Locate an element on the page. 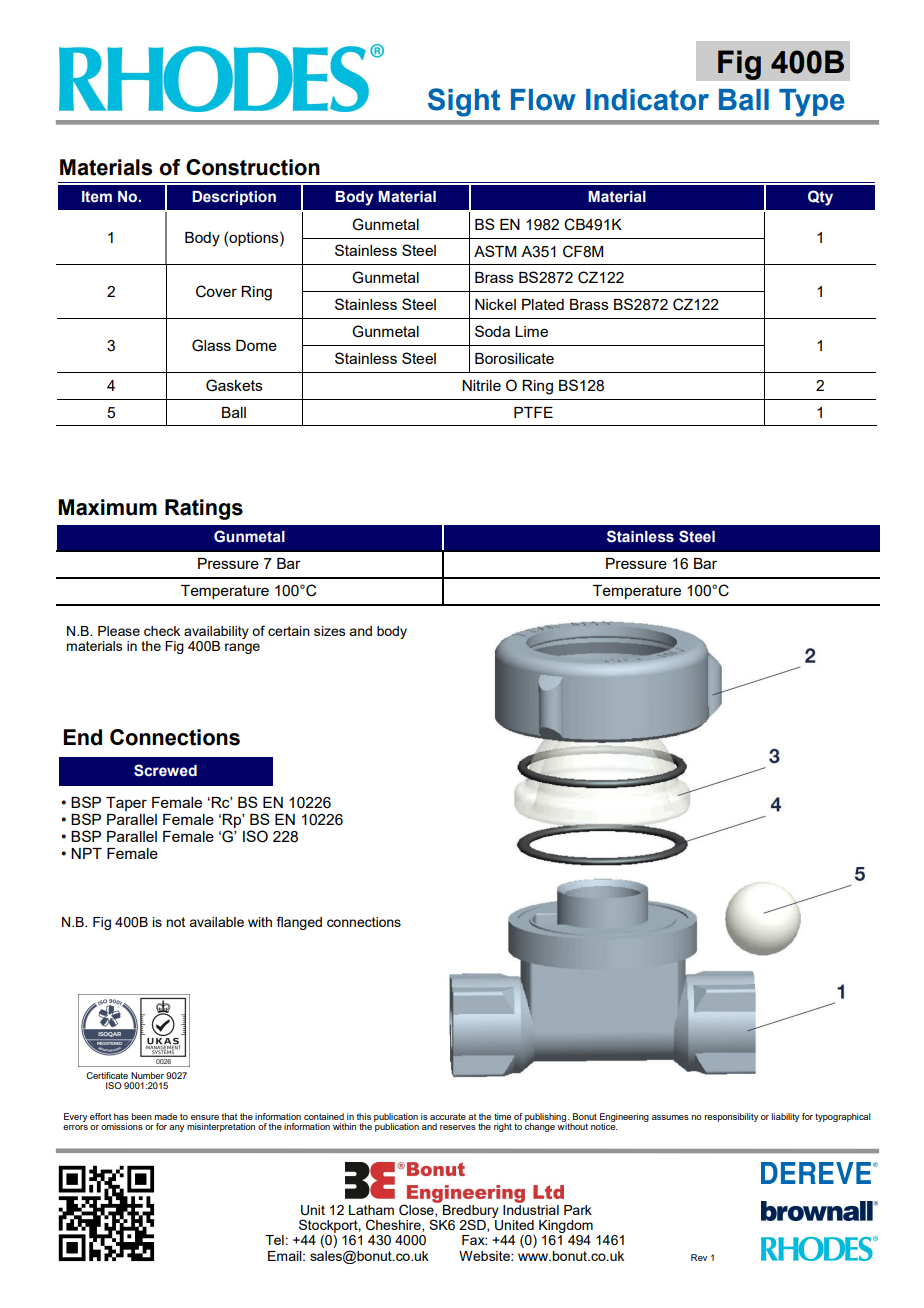  Type is located at coordinates (812, 103).
